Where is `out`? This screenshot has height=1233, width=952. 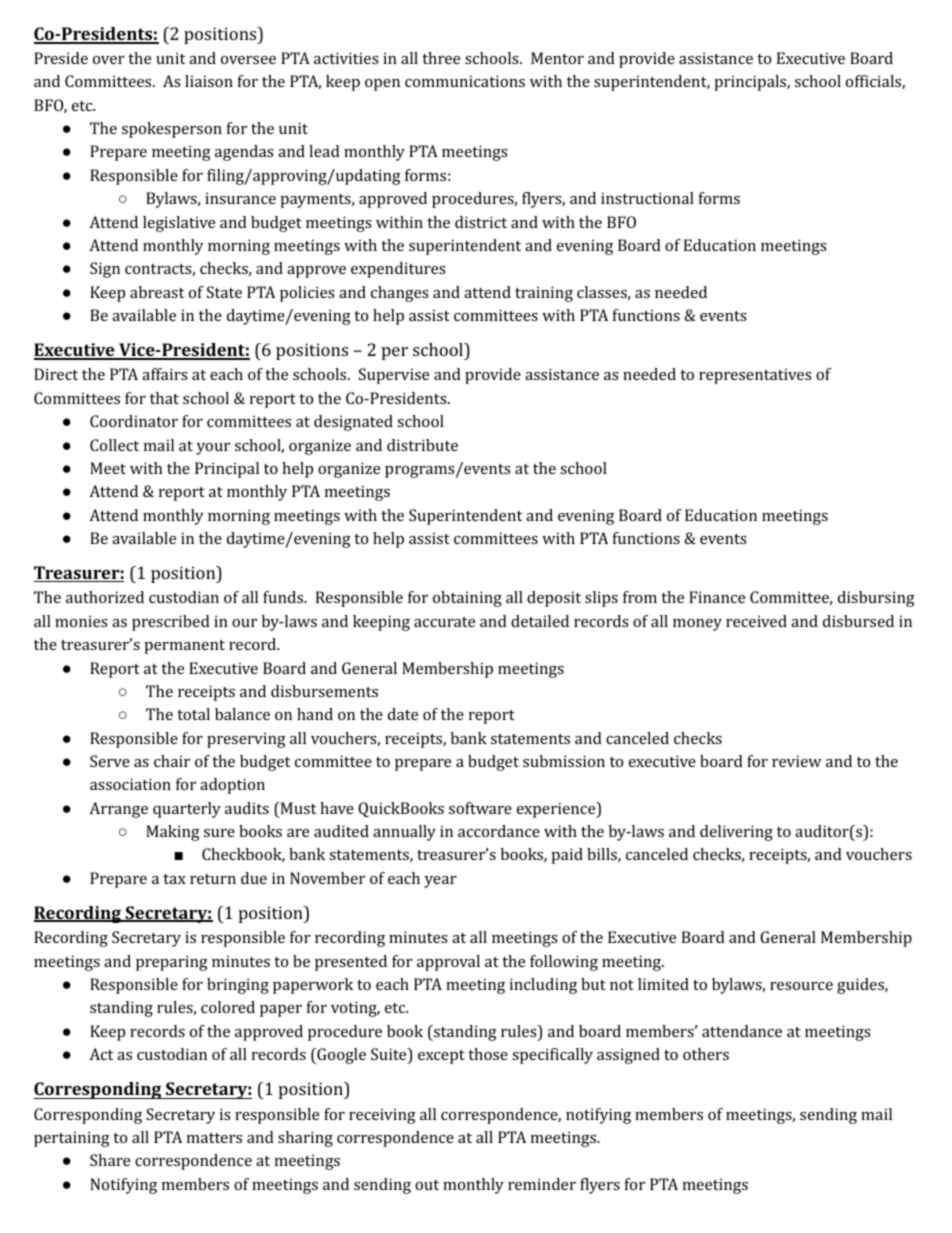 out is located at coordinates (427, 1185).
